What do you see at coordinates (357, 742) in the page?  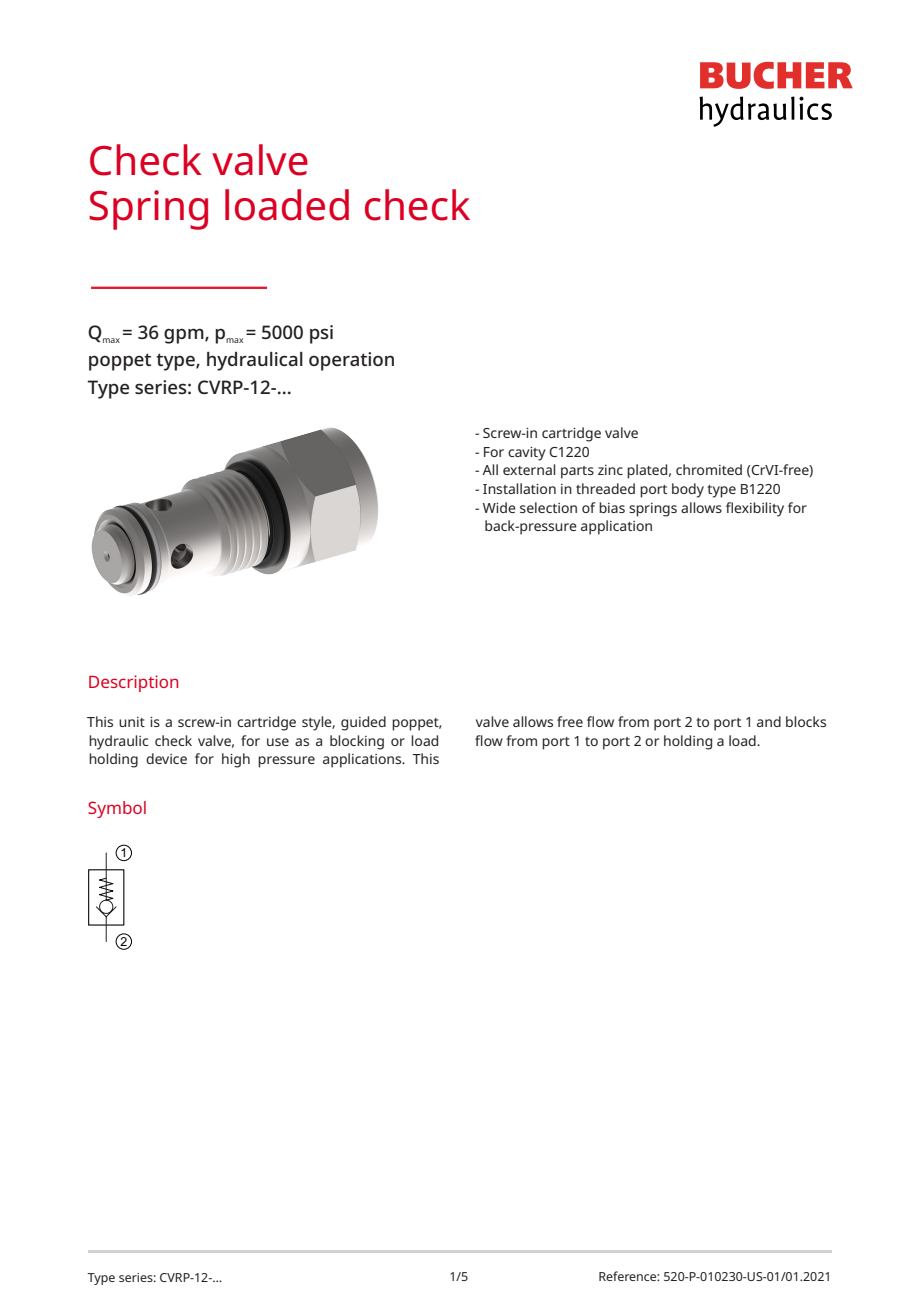 I see `blocking` at bounding box center [357, 742].
